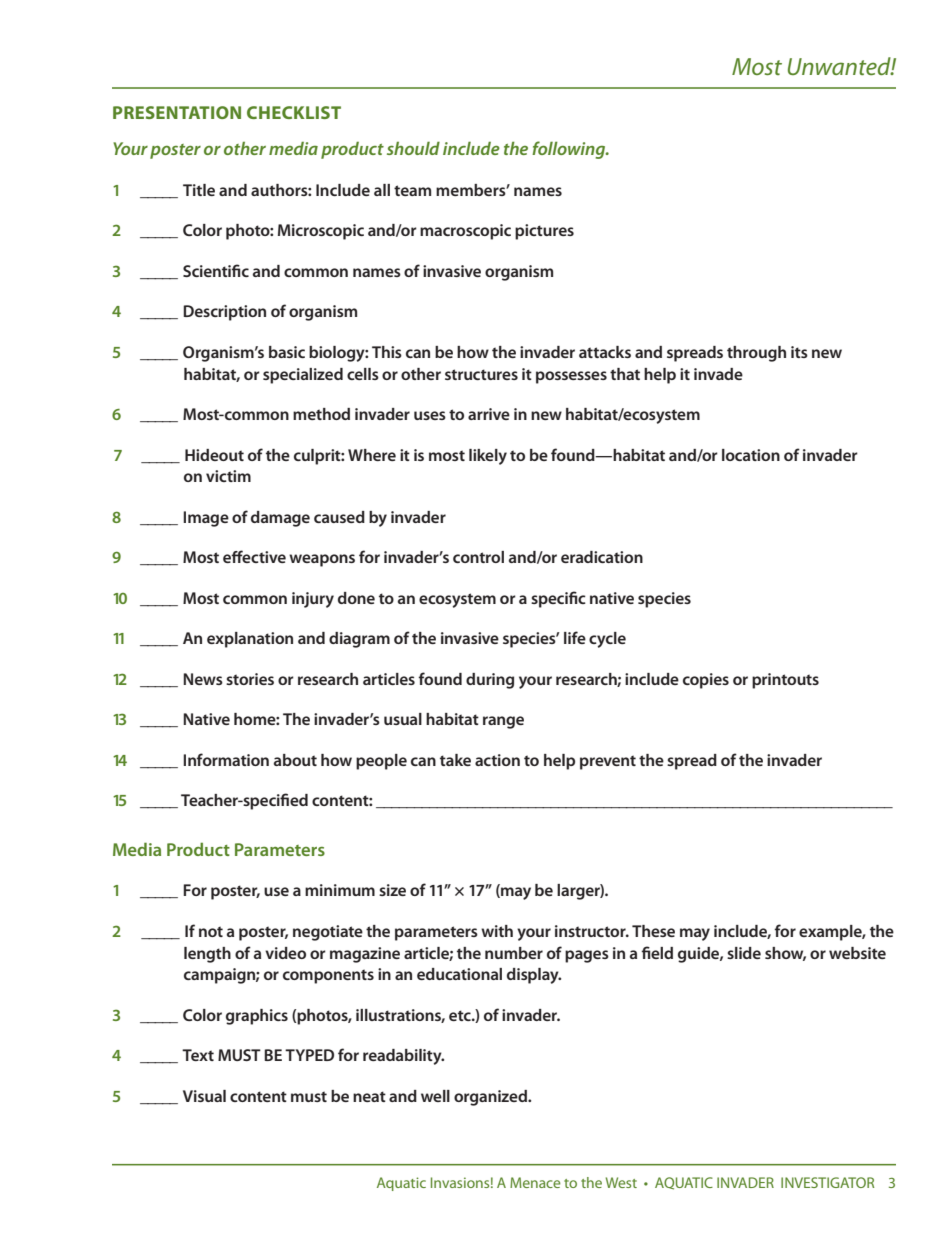 This screenshot has width=952, height=1233. What do you see at coordinates (570, 150) in the screenshot?
I see `following` at bounding box center [570, 150].
